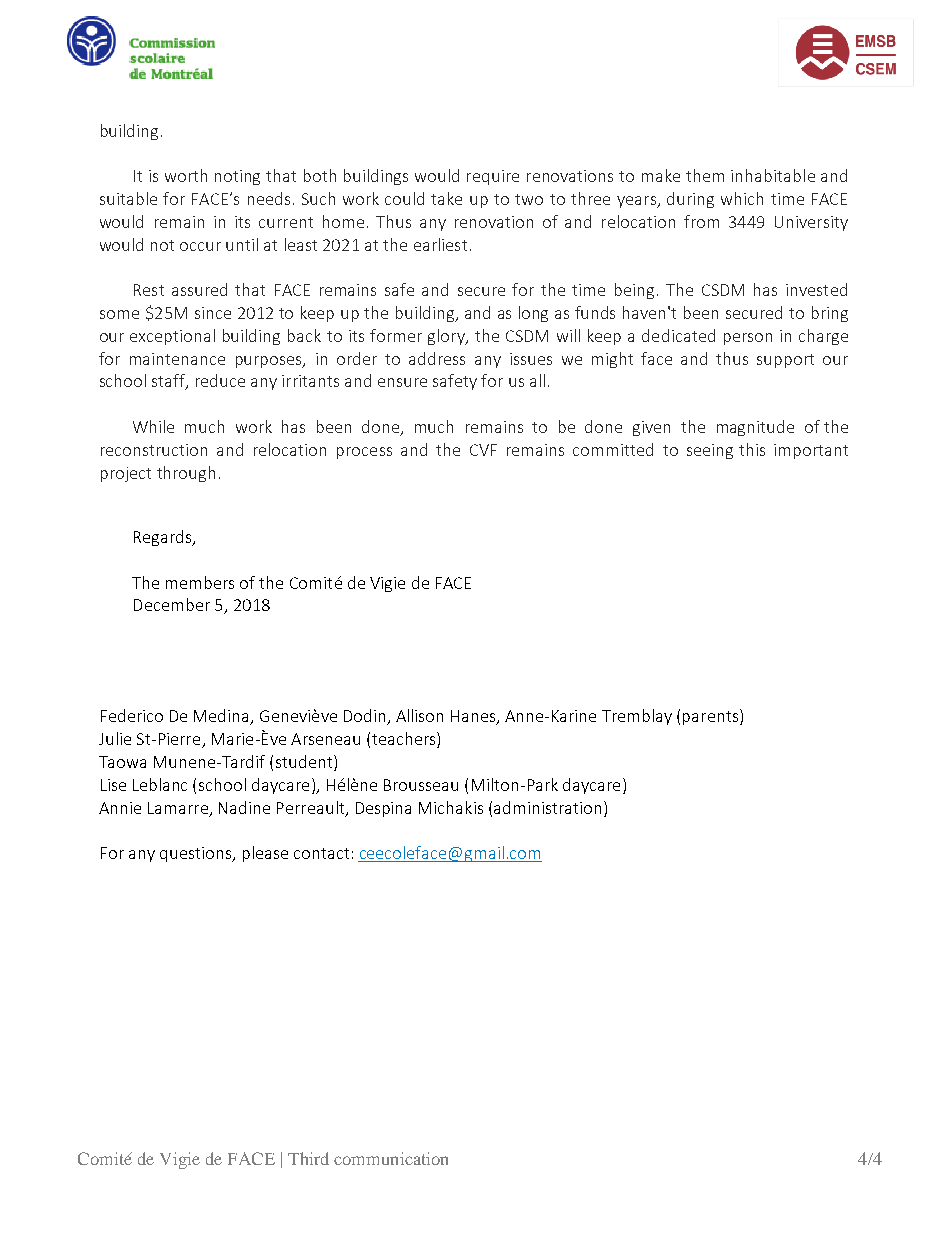  Describe the element at coordinates (637, 717) in the screenshot. I see `Tremblay` at that location.
